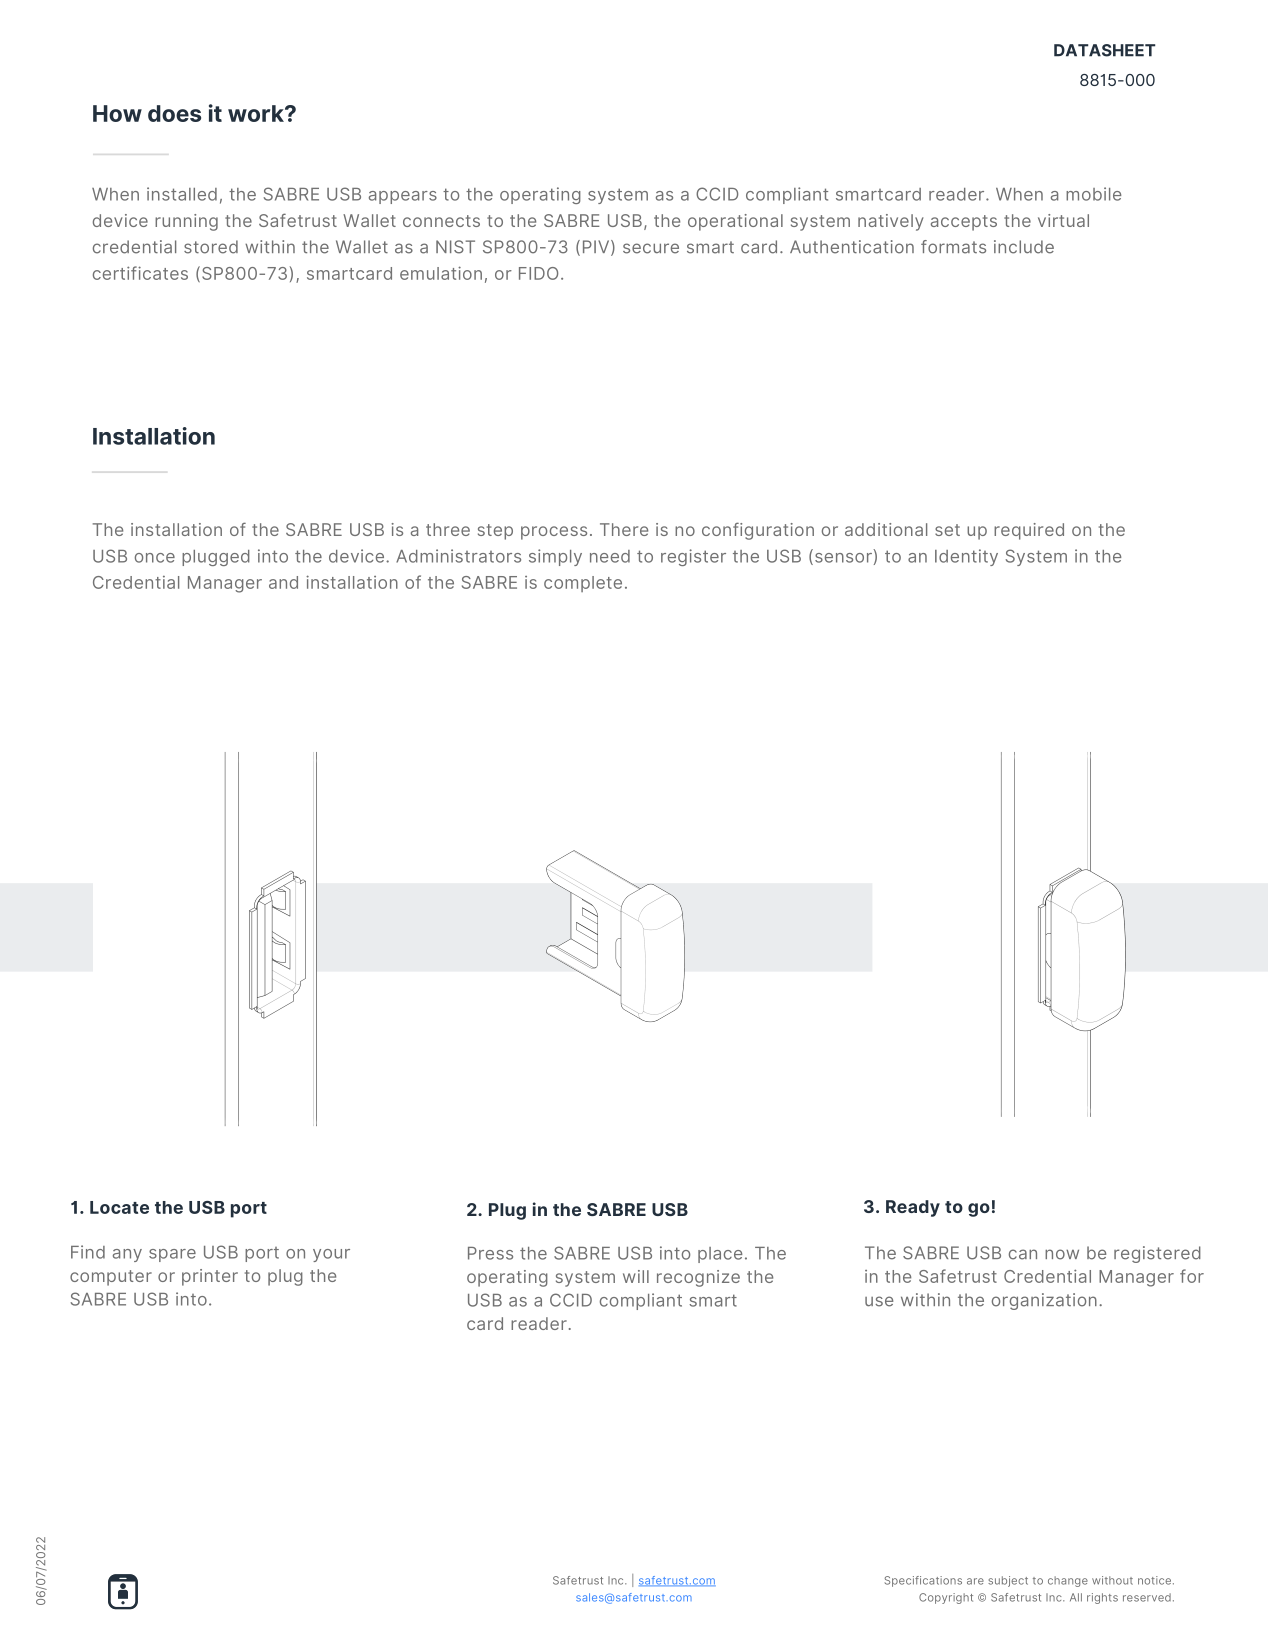 Image resolution: width=1268 pixels, height=1640 pixels. What do you see at coordinates (1105, 50) in the screenshot?
I see `DATASHEET` at bounding box center [1105, 50].
